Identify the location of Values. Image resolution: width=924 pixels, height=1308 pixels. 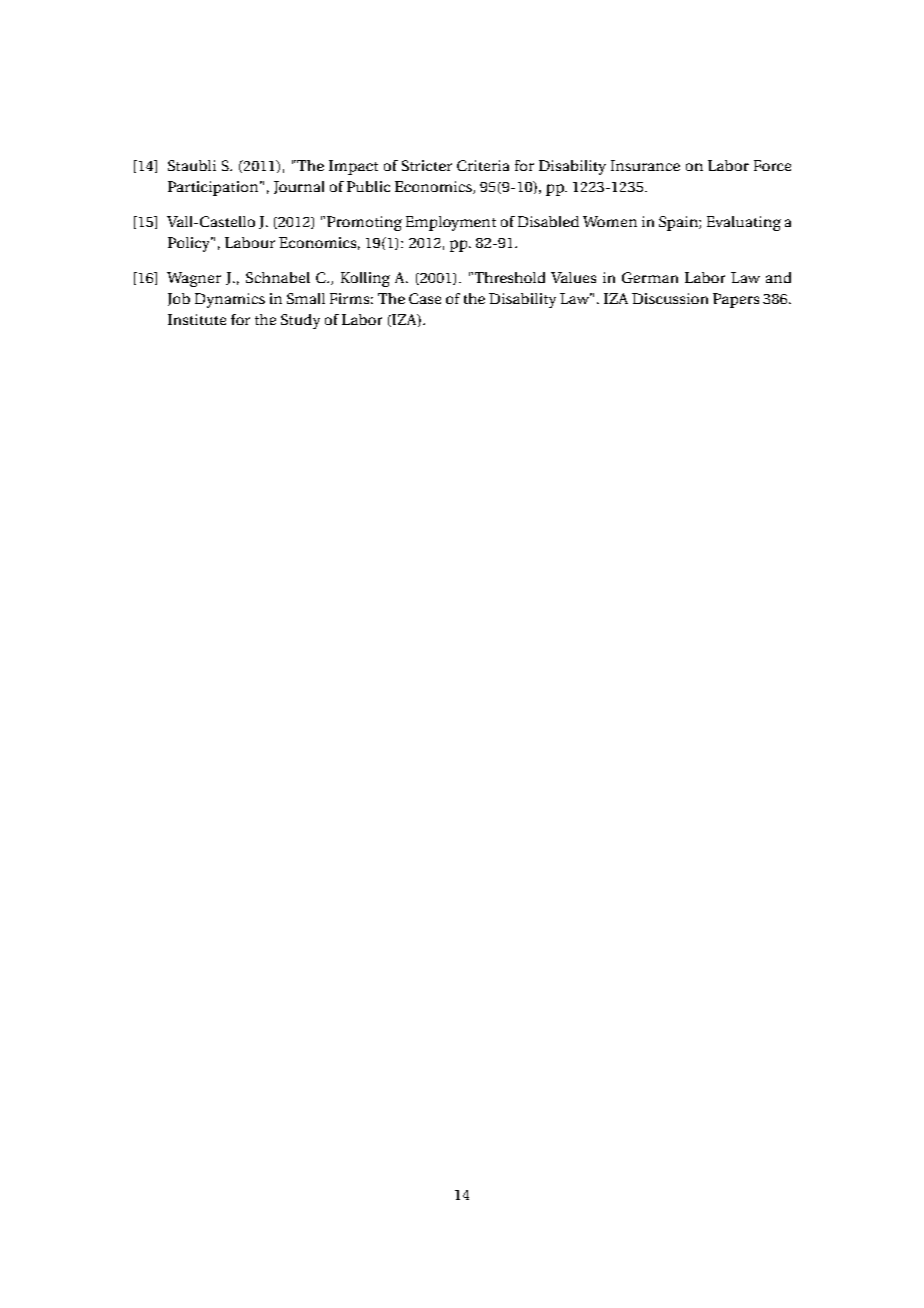
(573, 277).
